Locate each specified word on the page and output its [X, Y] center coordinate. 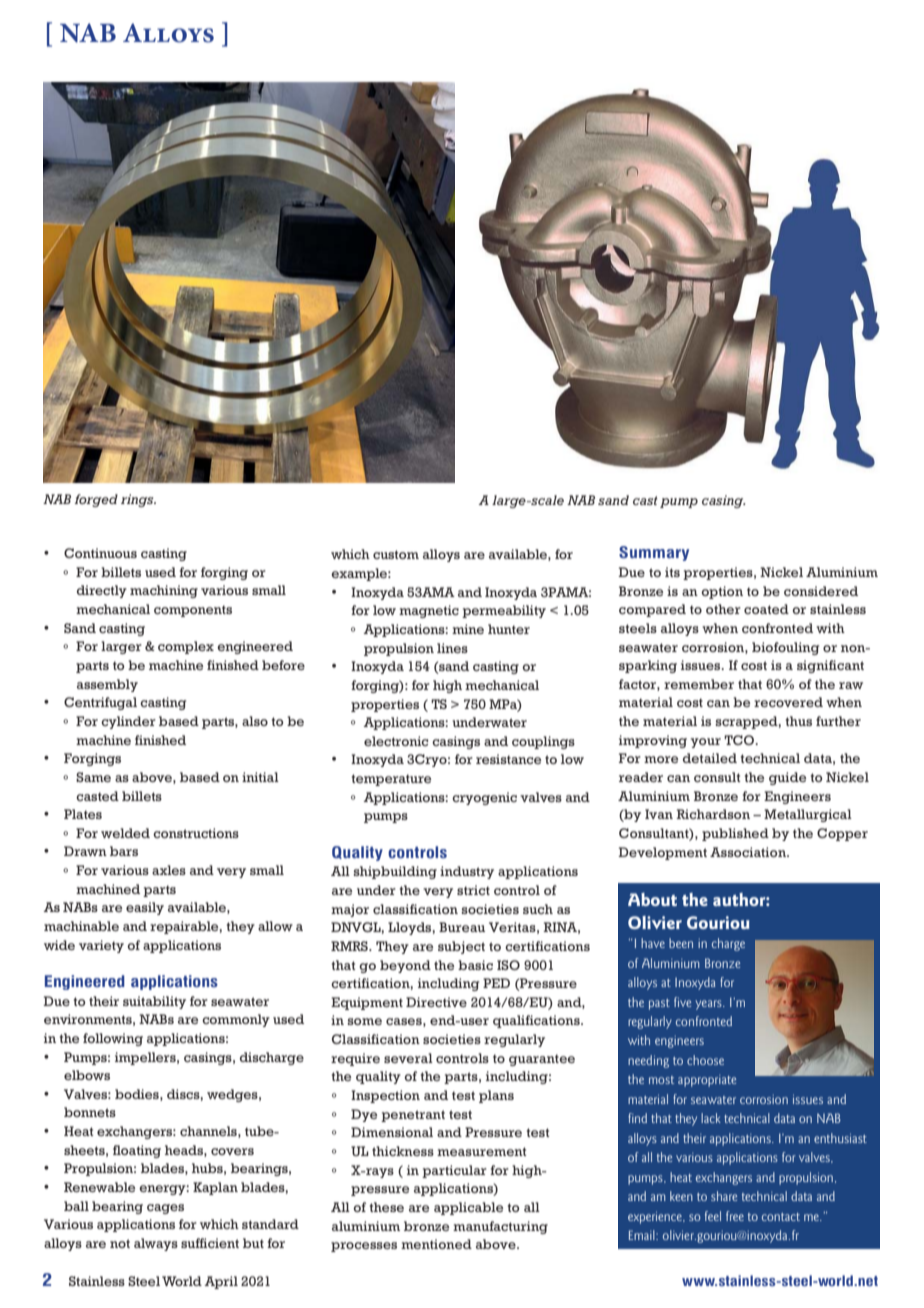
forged [96, 500]
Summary [654, 553]
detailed [710, 758]
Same [93, 777]
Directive [436, 1002]
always [156, 1244]
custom [396, 554]
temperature [392, 780]
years [709, 1005]
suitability [154, 1002]
